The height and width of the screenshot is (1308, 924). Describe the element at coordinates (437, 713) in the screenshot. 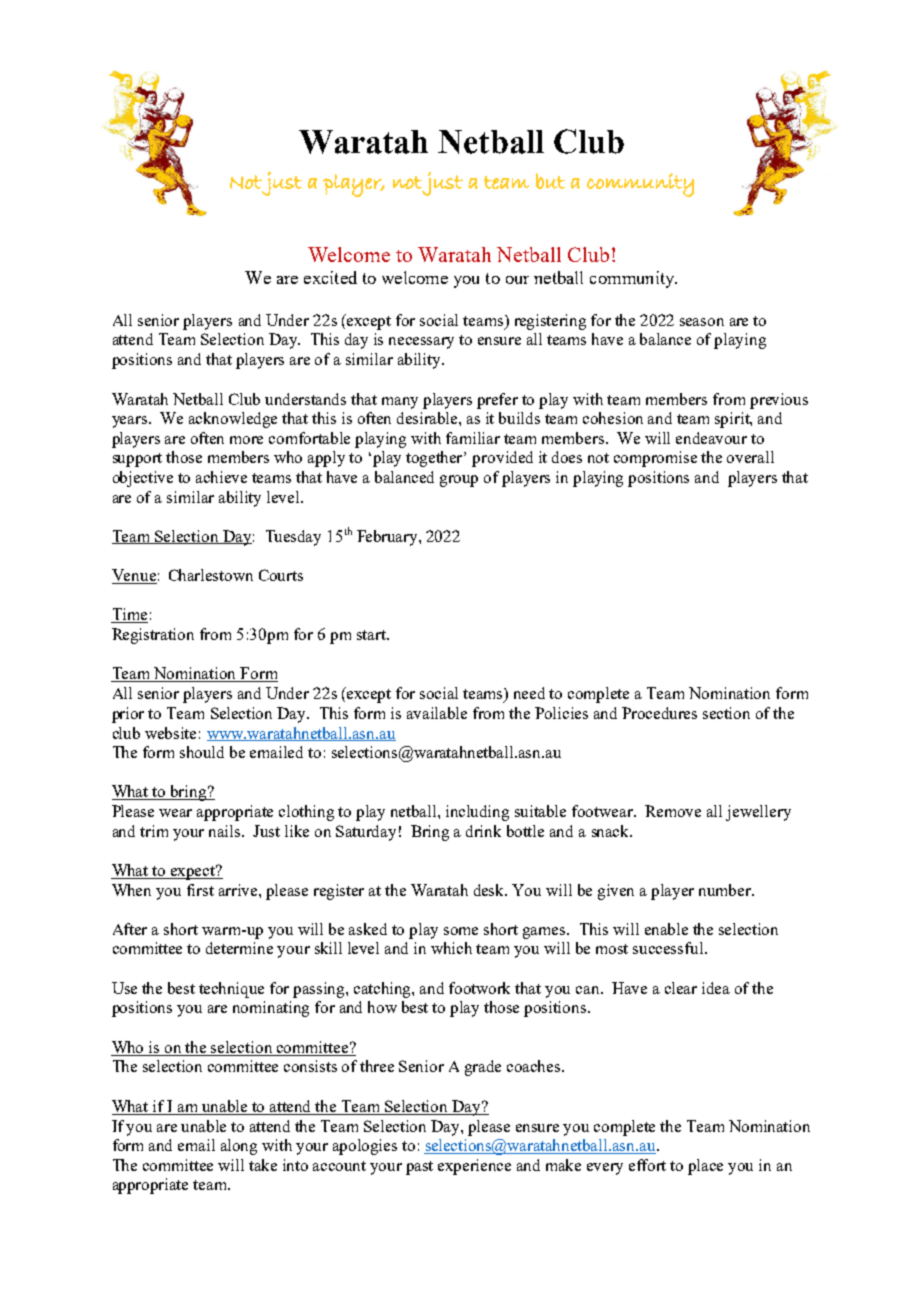

I see `available` at that location.
